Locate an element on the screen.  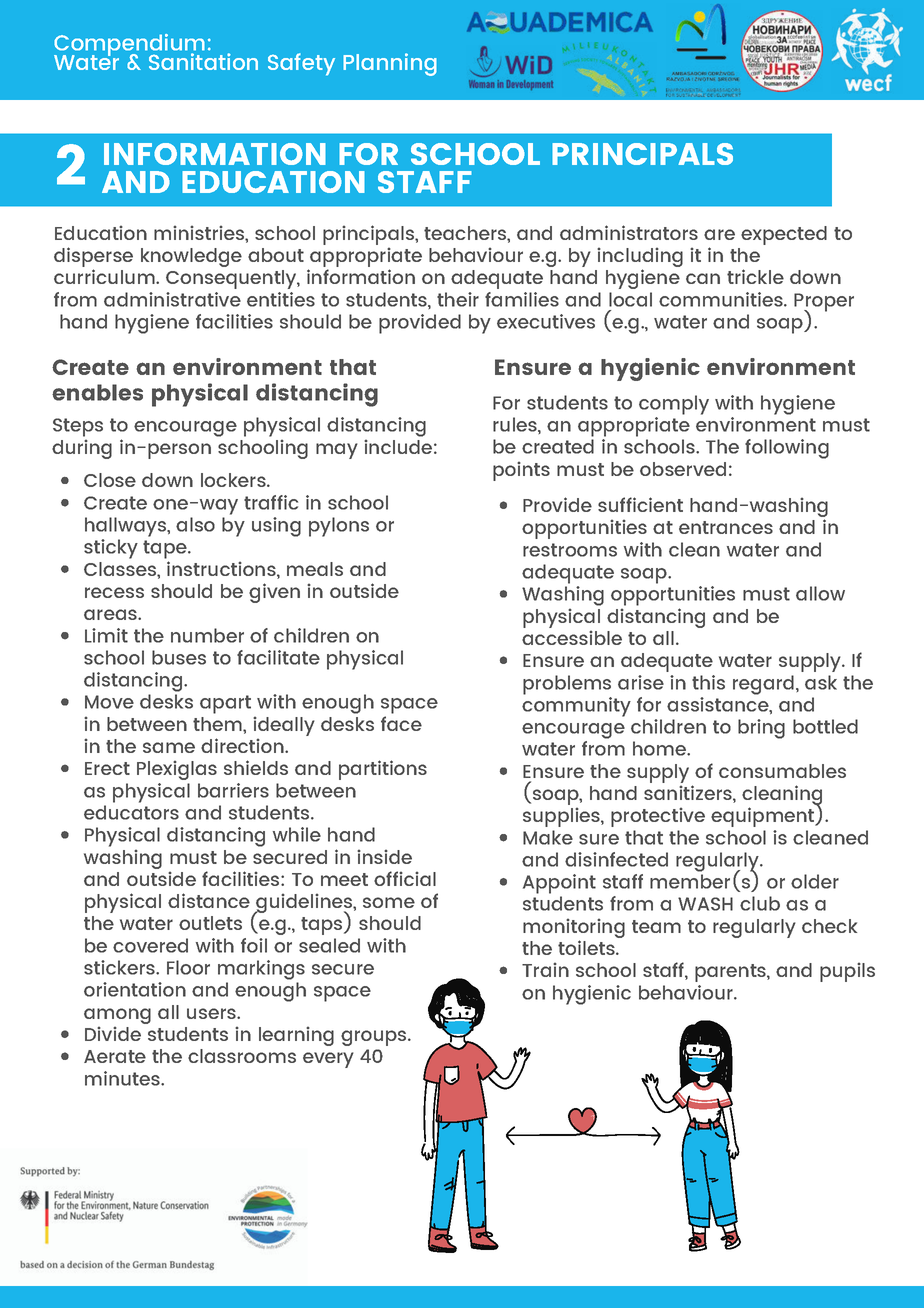
Sanitation is located at coordinates (203, 61).
